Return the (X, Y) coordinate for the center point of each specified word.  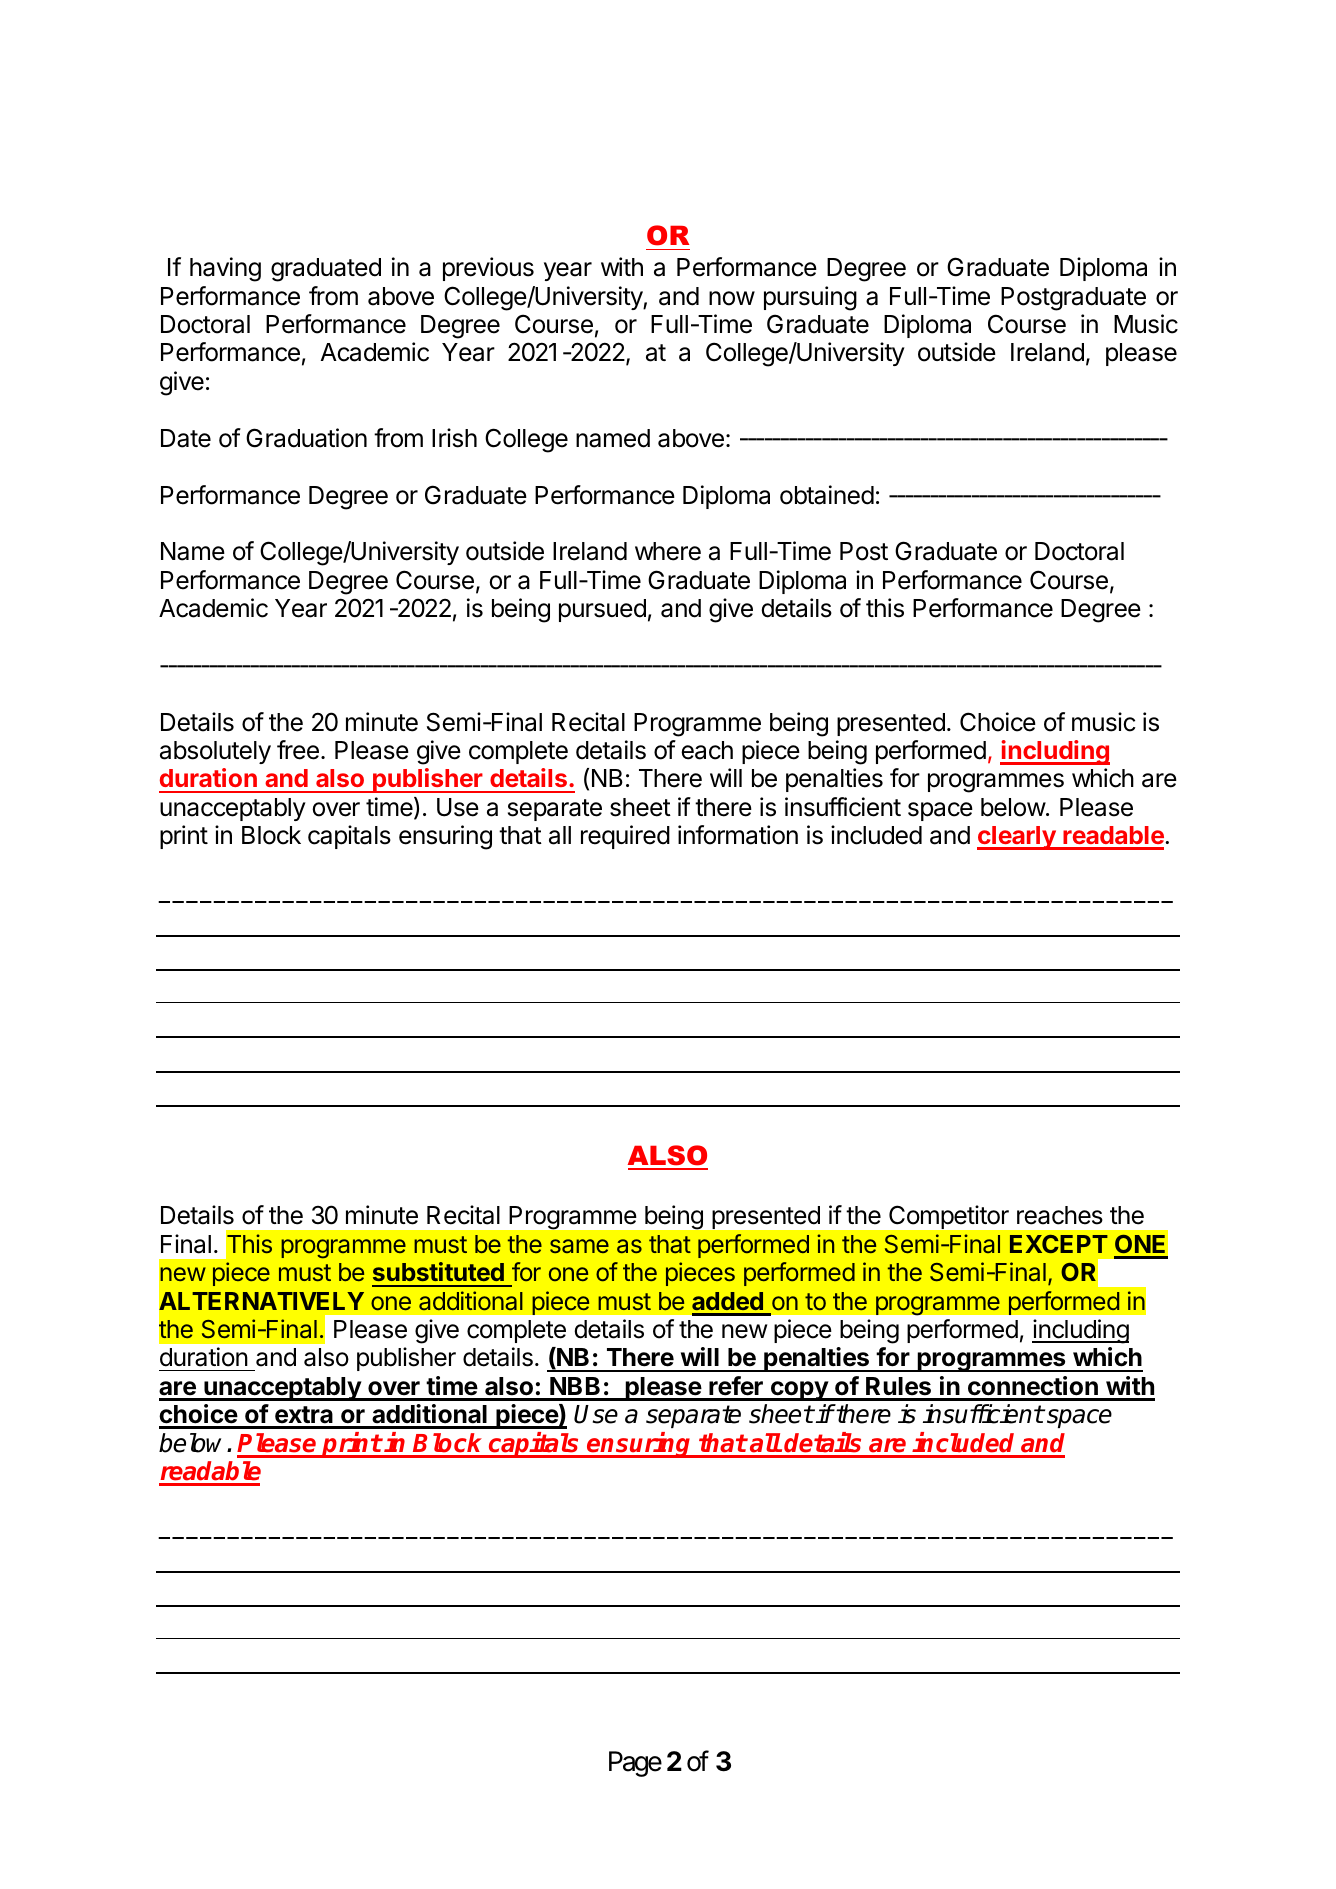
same (579, 1246)
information (738, 835)
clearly (1017, 838)
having (225, 269)
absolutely (215, 752)
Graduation (306, 438)
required (625, 837)
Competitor (949, 1217)
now (732, 298)
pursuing (810, 298)
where (668, 551)
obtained (827, 495)
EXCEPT (1059, 1244)
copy (799, 1391)
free (298, 750)
